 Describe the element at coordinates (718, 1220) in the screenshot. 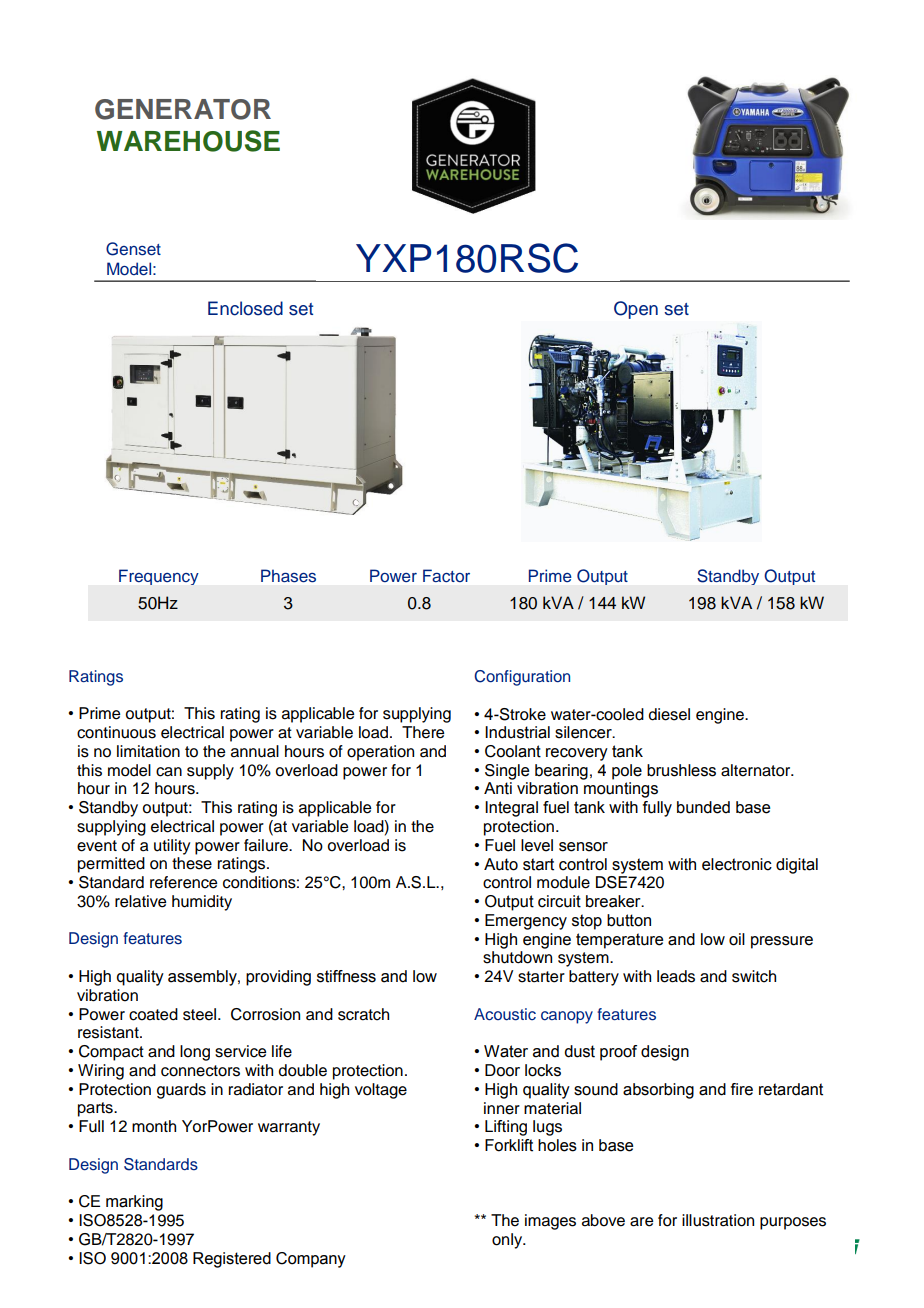

I see `illustration` at that location.
